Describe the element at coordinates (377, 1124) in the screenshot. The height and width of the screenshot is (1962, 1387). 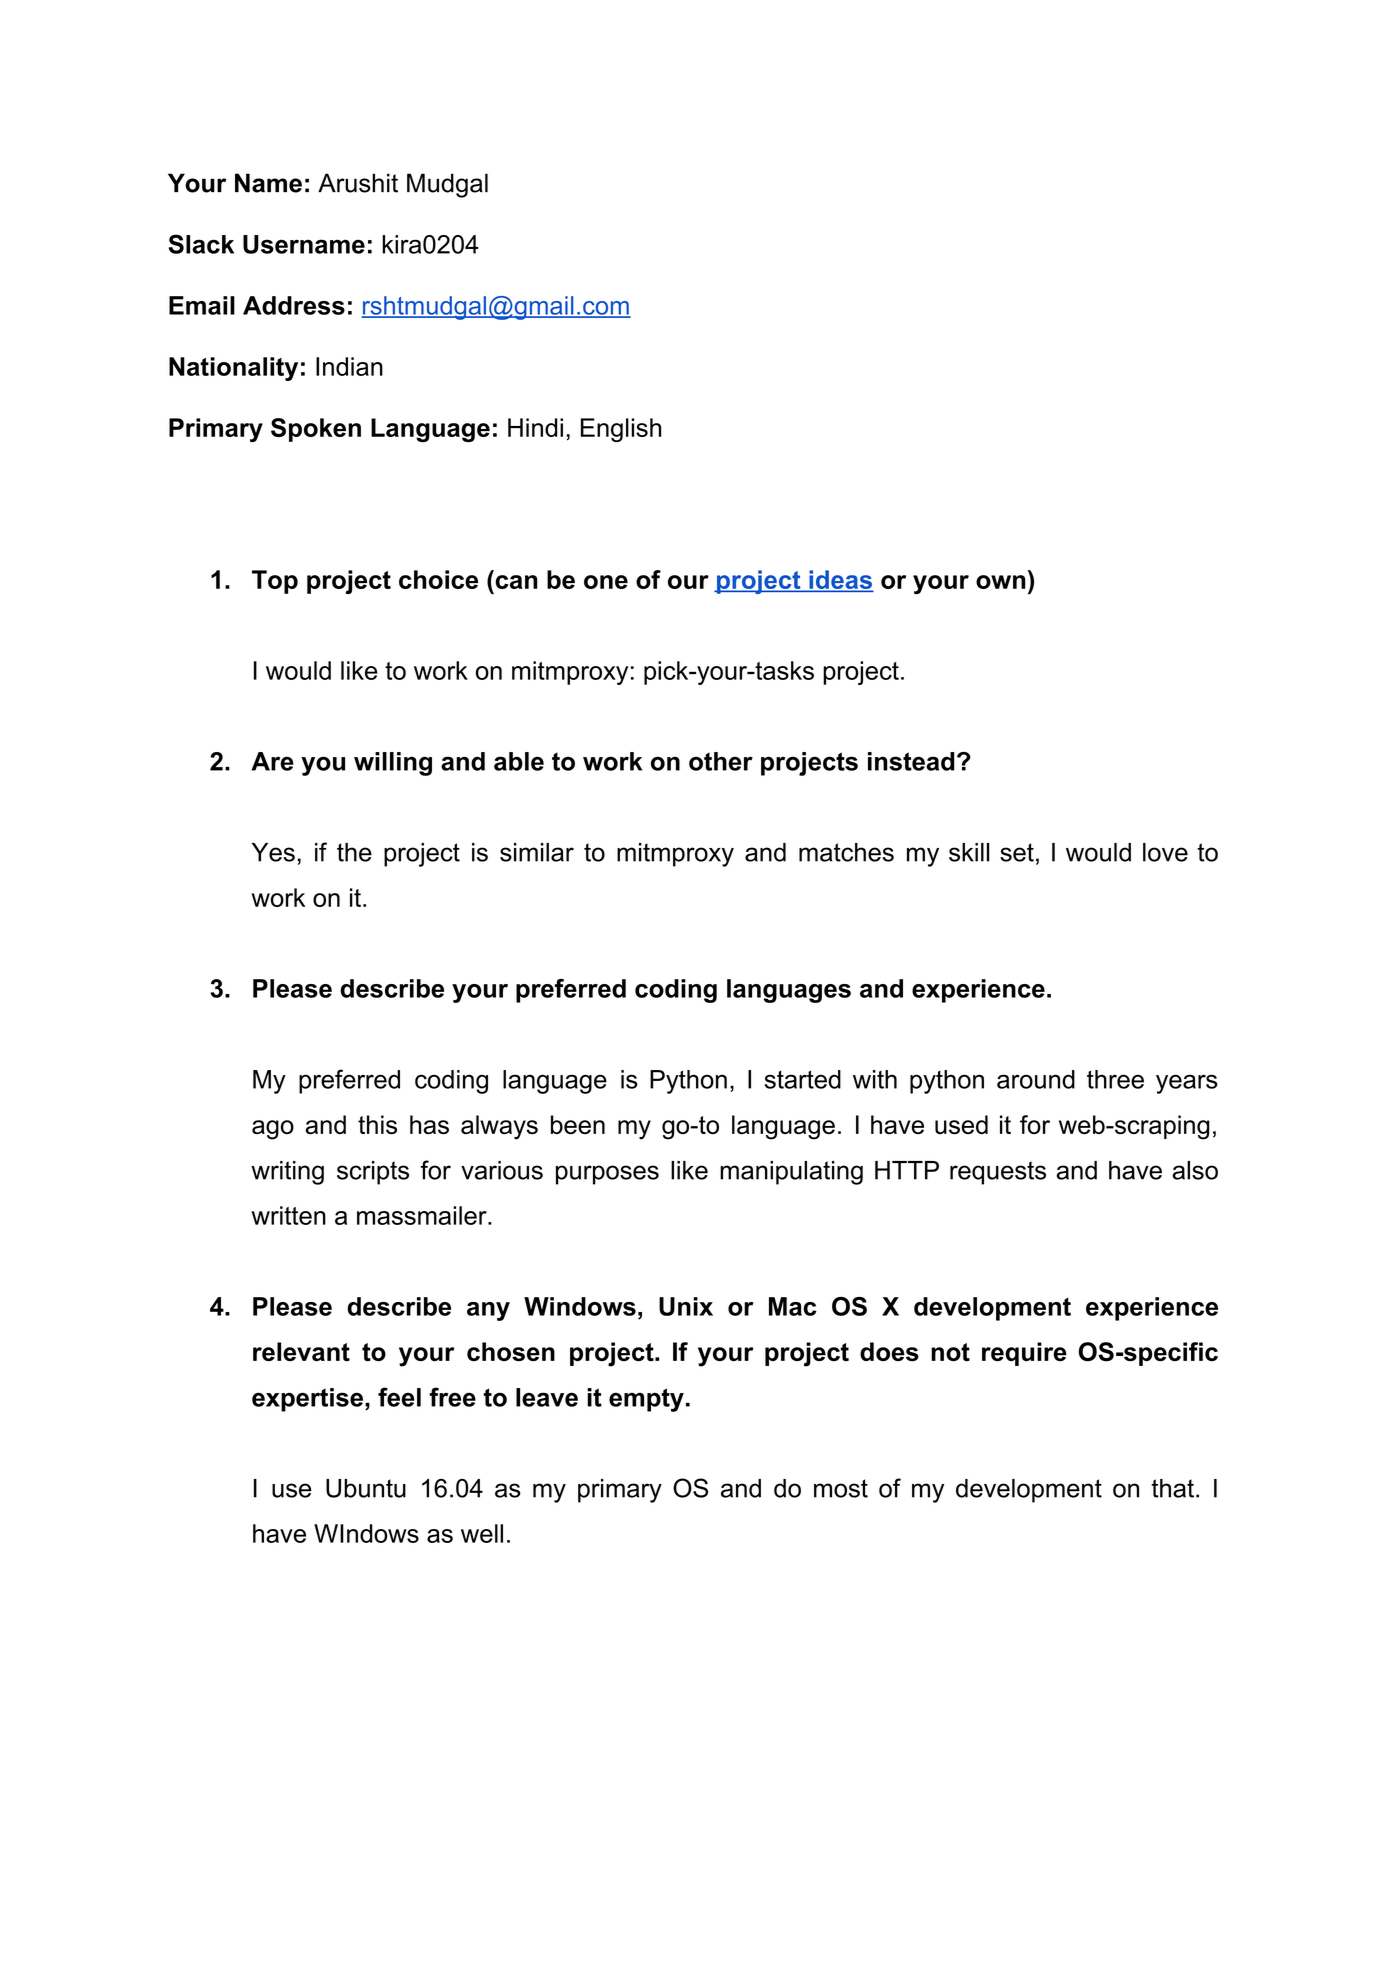
I see `this` at that location.
